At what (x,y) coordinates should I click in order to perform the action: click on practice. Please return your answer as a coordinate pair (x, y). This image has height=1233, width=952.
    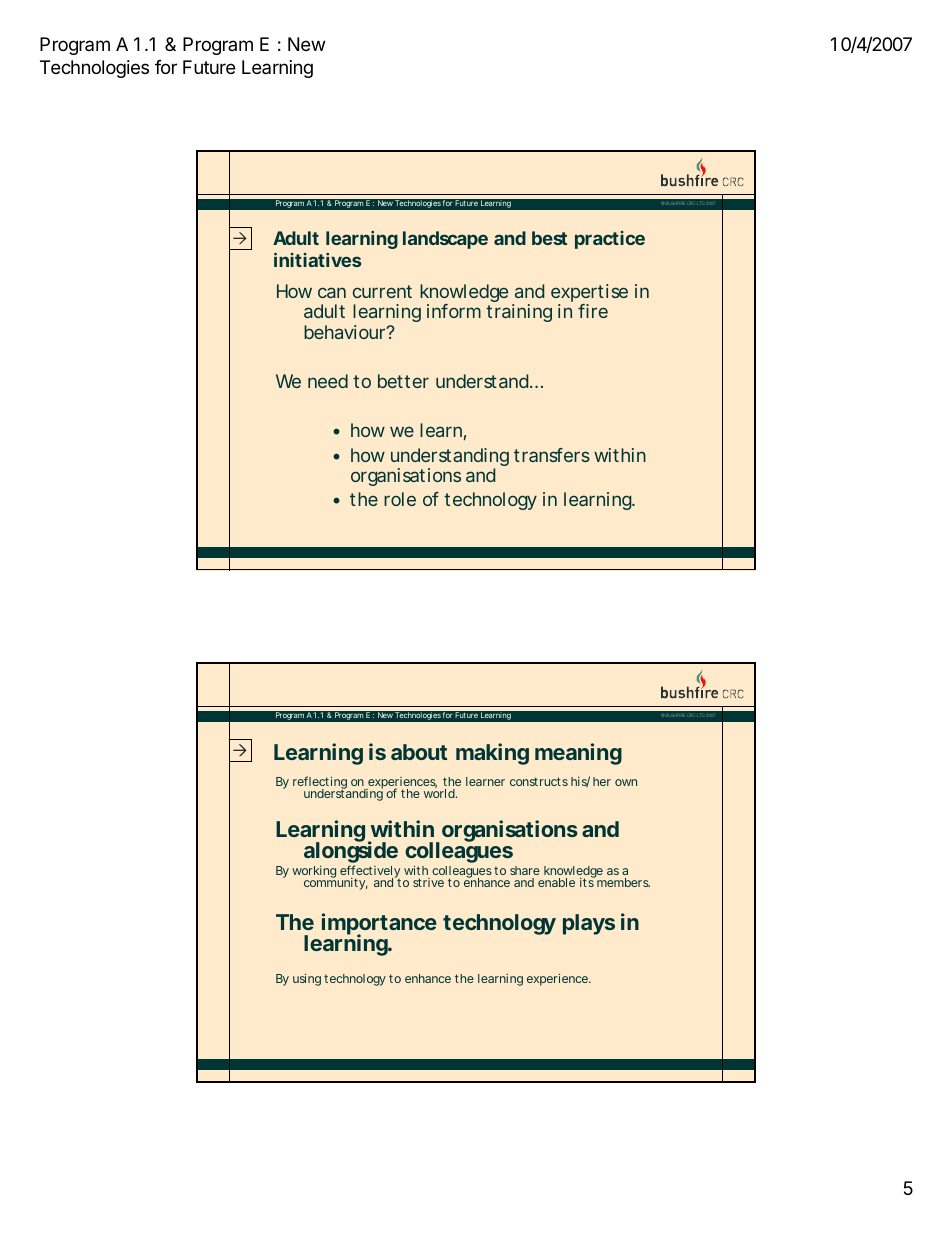
    Looking at the image, I should click on (610, 240).
